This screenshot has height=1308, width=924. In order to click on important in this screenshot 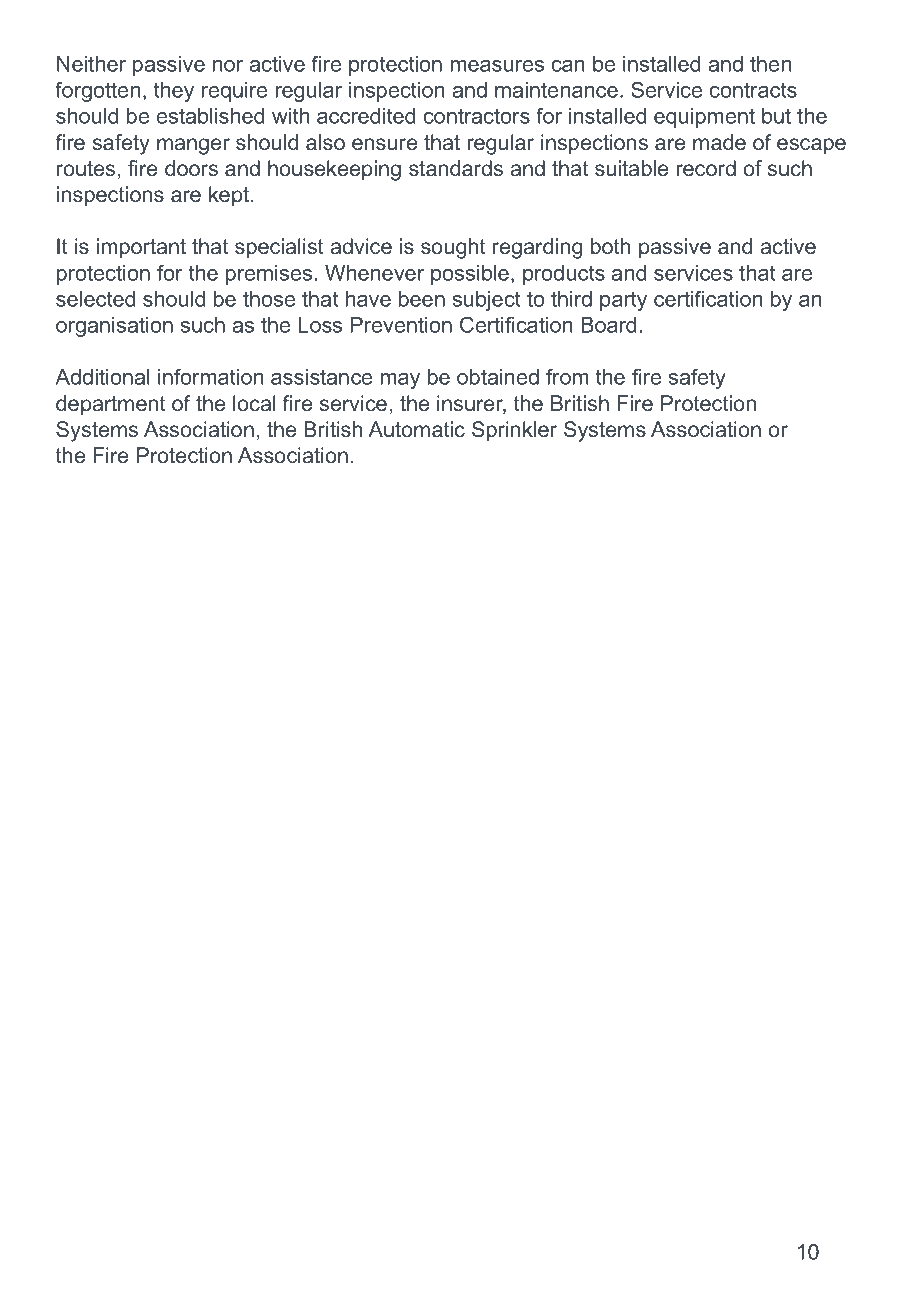, I will do `click(141, 248)`.
